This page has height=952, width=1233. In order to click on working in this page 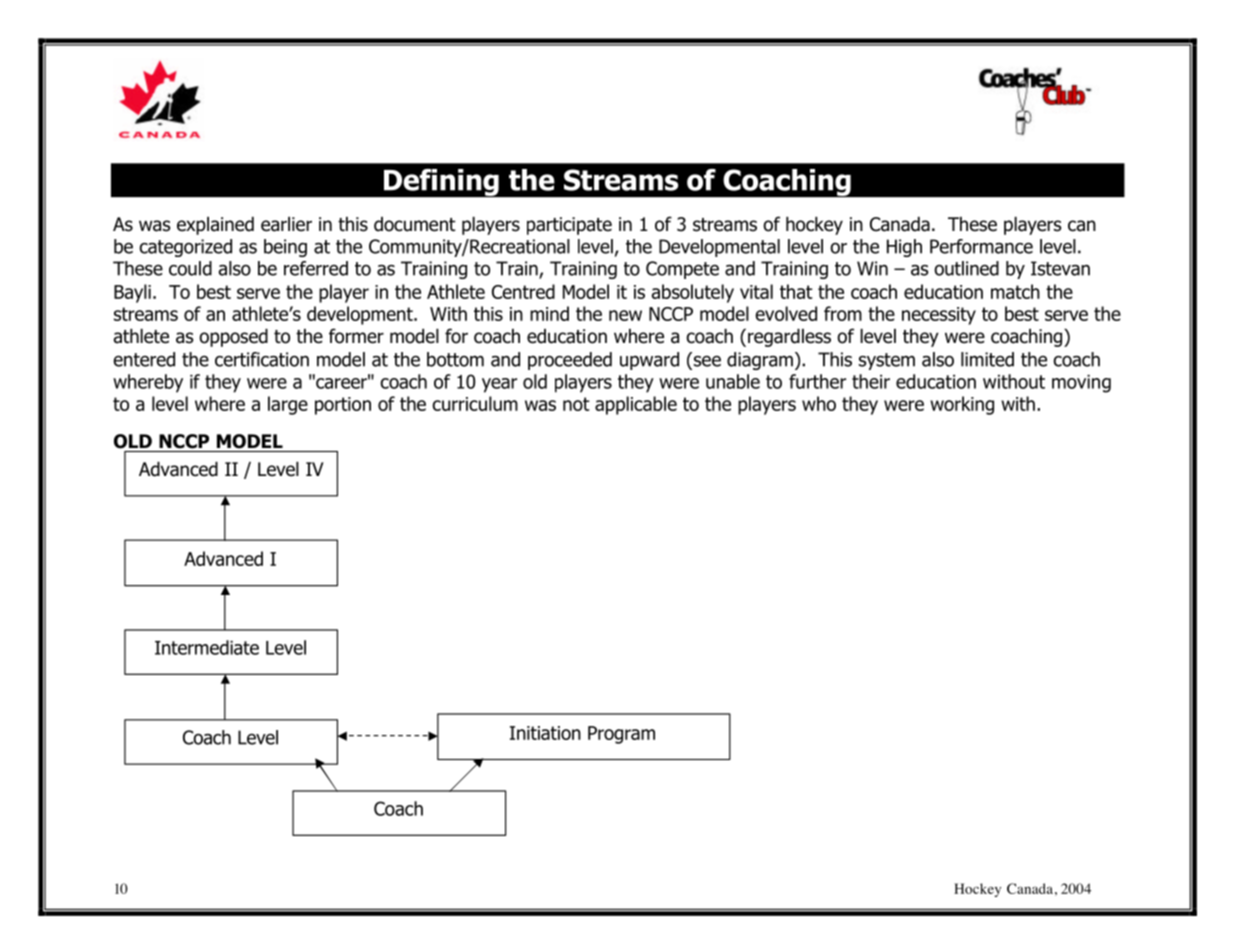, I will do `click(962, 405)`.
